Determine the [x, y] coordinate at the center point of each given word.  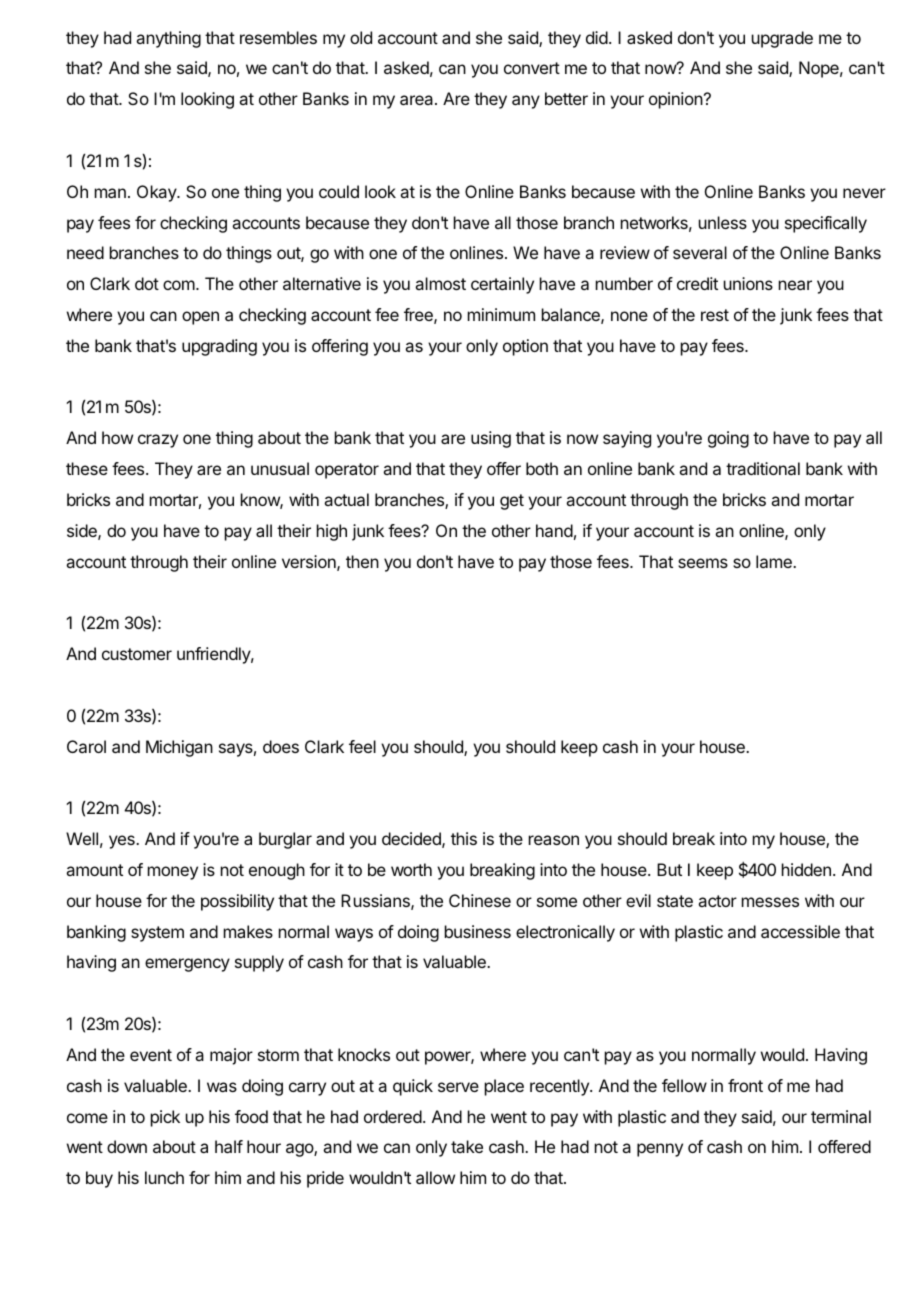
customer [137, 654]
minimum [501, 314]
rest [715, 315]
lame [775, 561]
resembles [278, 37]
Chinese [480, 900]
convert [532, 68]
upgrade [782, 39]
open [200, 318]
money [173, 873]
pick [165, 1118]
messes [770, 902]
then [362, 561]
